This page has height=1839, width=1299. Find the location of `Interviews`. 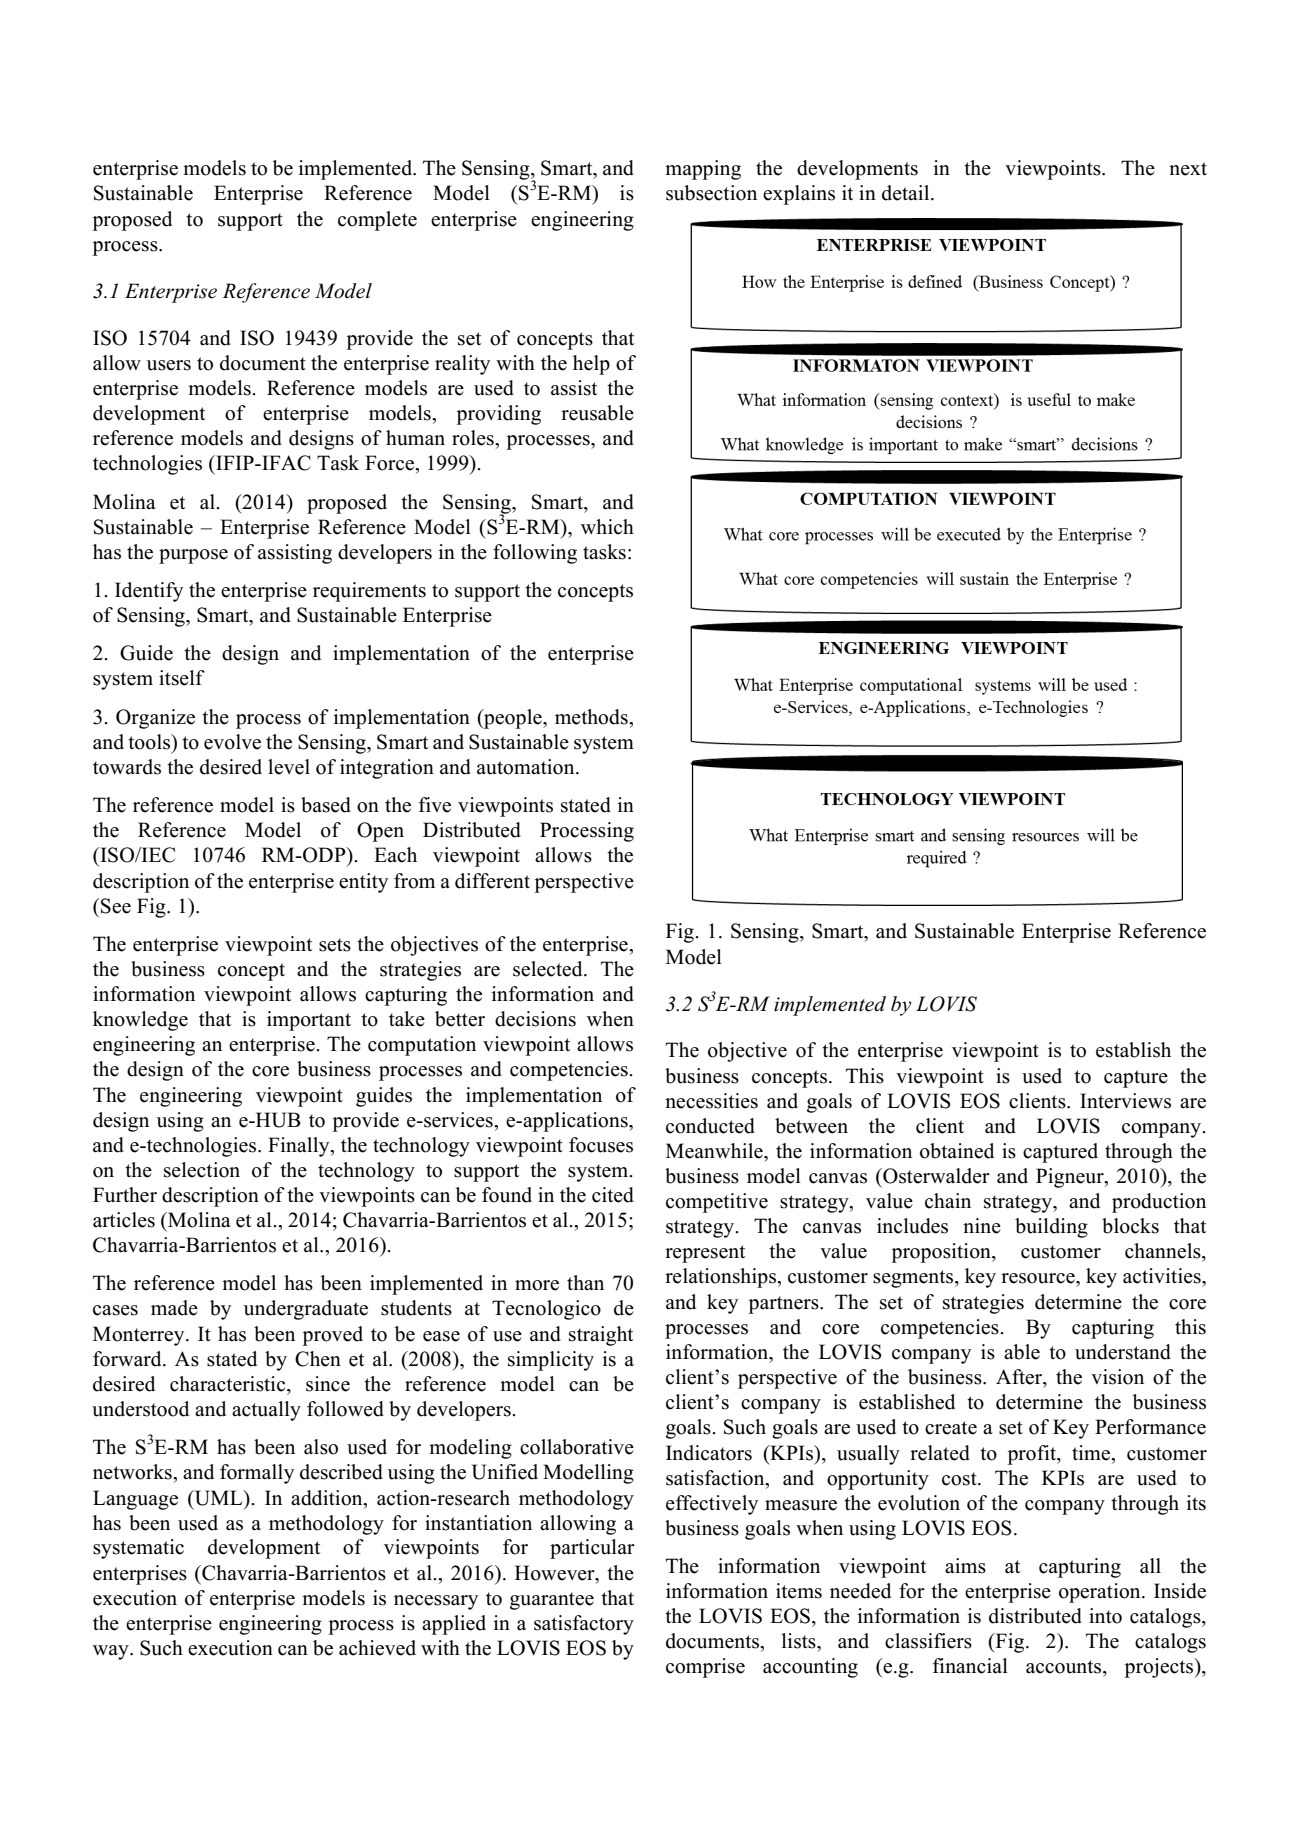

Interviews is located at coordinates (1125, 1101).
